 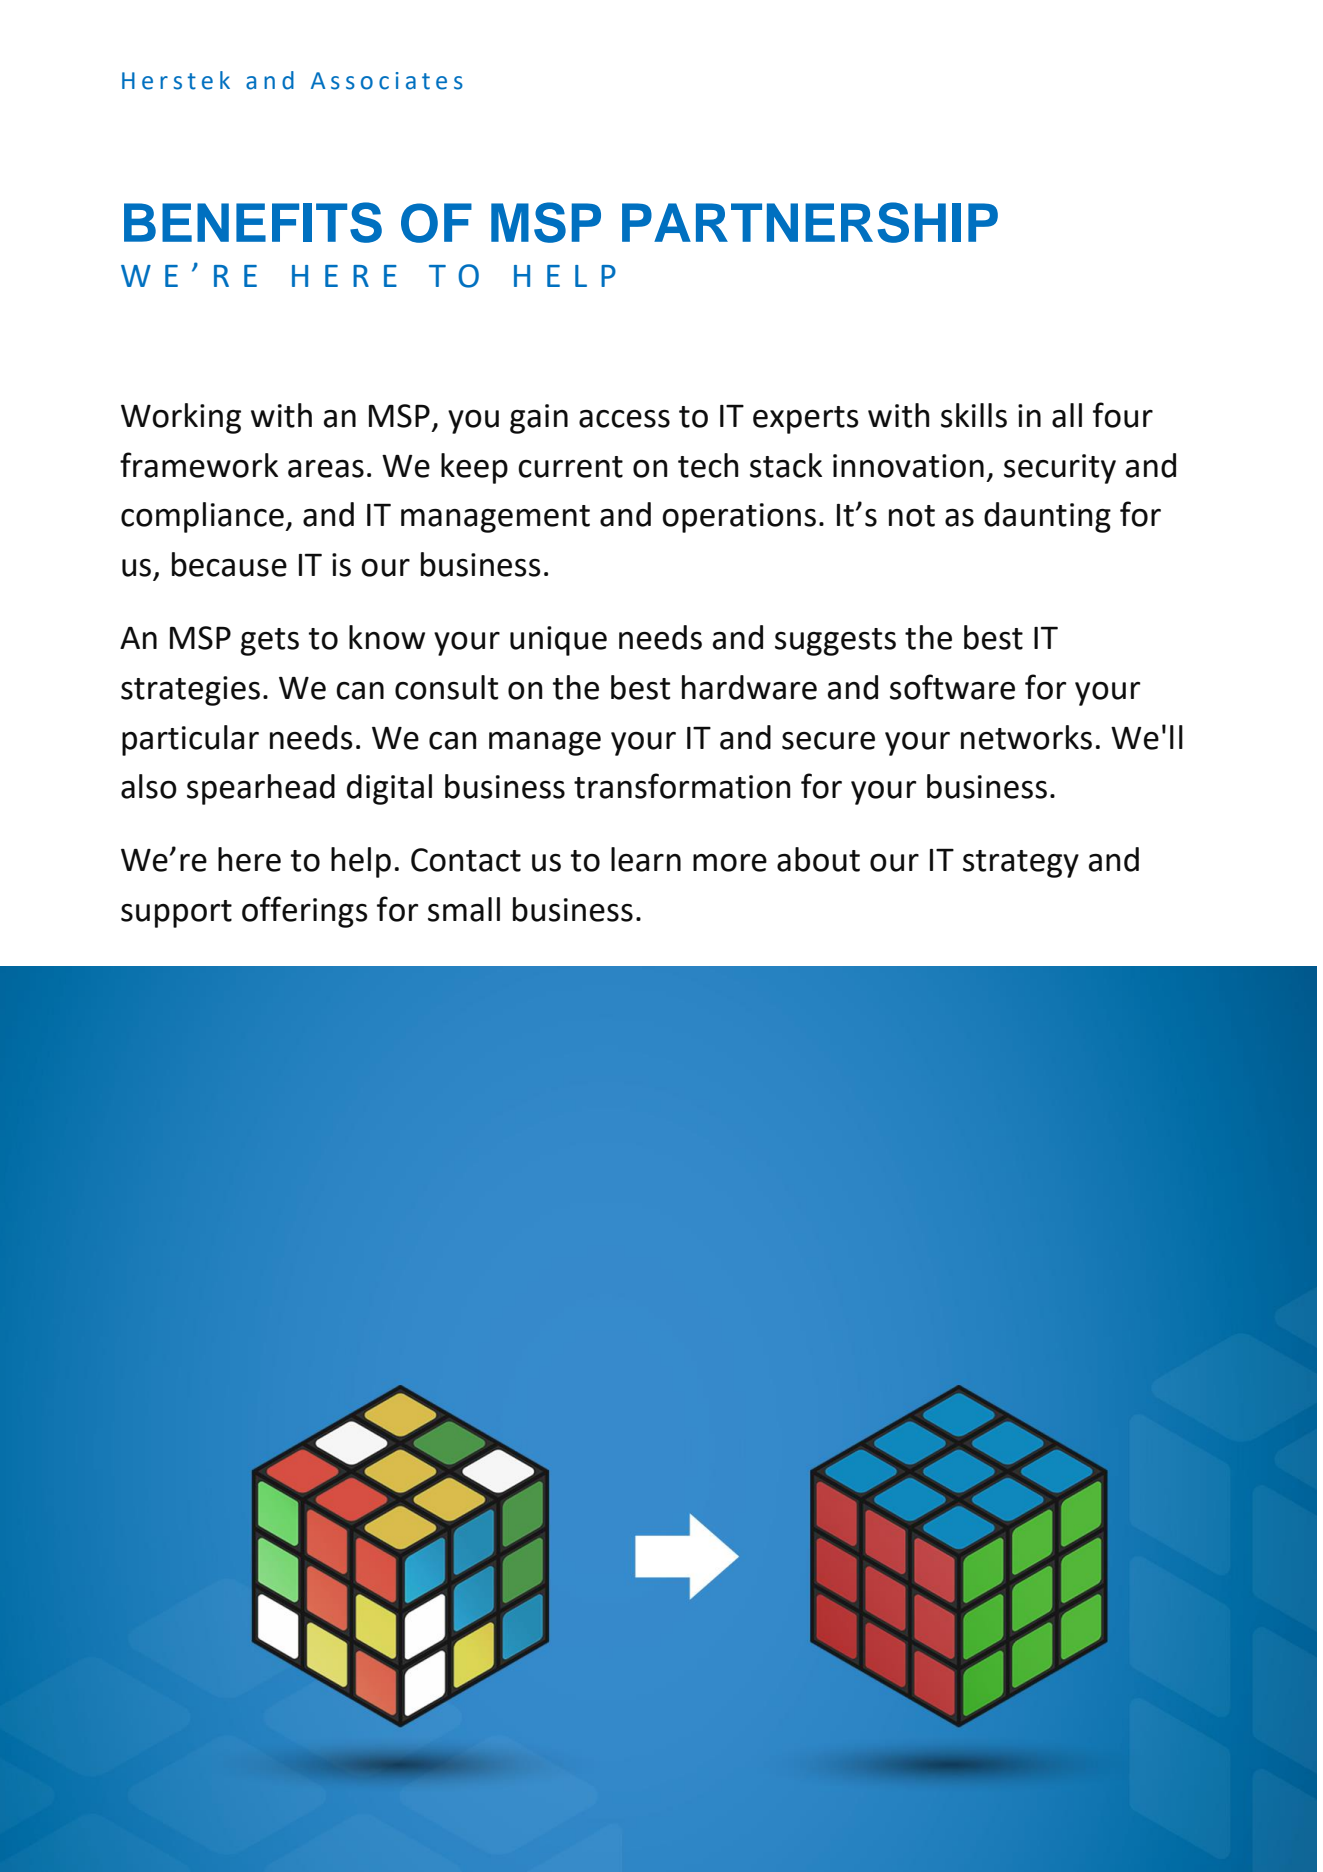 I want to click on networks, so click(x=1026, y=737).
